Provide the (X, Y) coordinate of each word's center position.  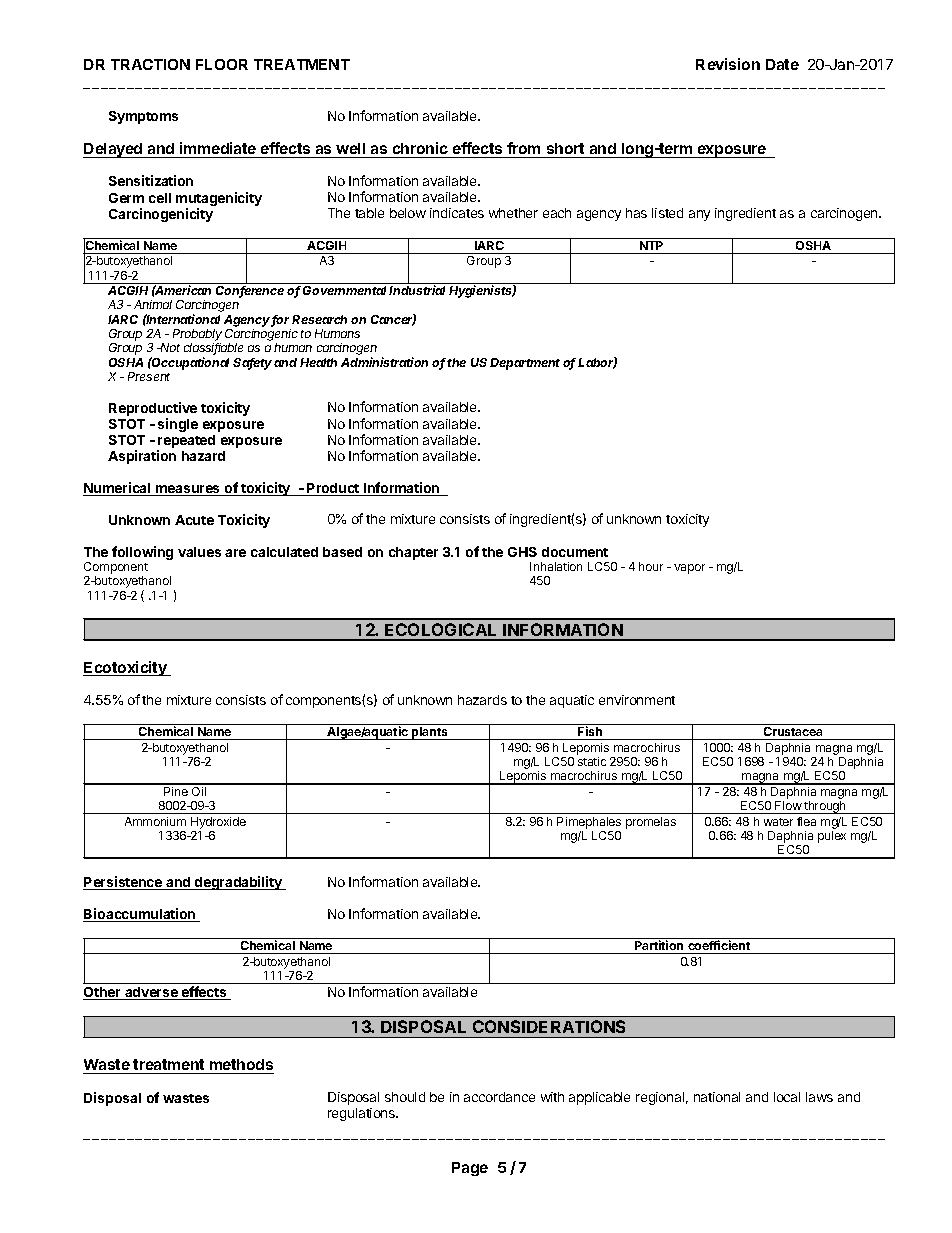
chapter (413, 553)
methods (241, 1066)
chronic (420, 148)
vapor (689, 569)
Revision (728, 64)
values (199, 552)
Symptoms (143, 117)
